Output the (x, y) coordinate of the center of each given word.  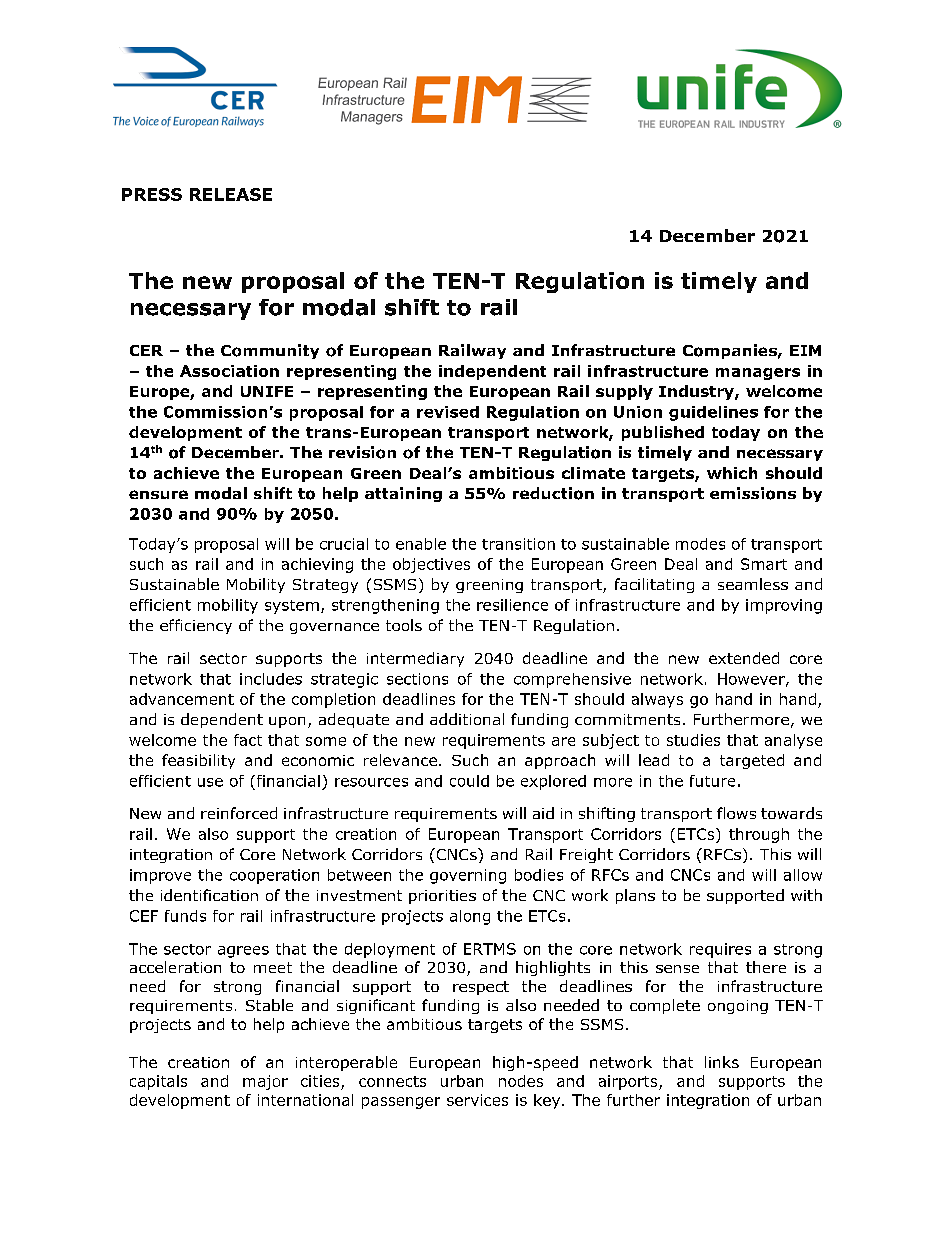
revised (448, 412)
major (265, 1082)
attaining (403, 494)
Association (229, 371)
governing (468, 876)
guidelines (713, 413)
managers (758, 374)
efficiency (196, 626)
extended (744, 658)
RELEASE (231, 194)
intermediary (415, 659)
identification (209, 895)
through (759, 835)
